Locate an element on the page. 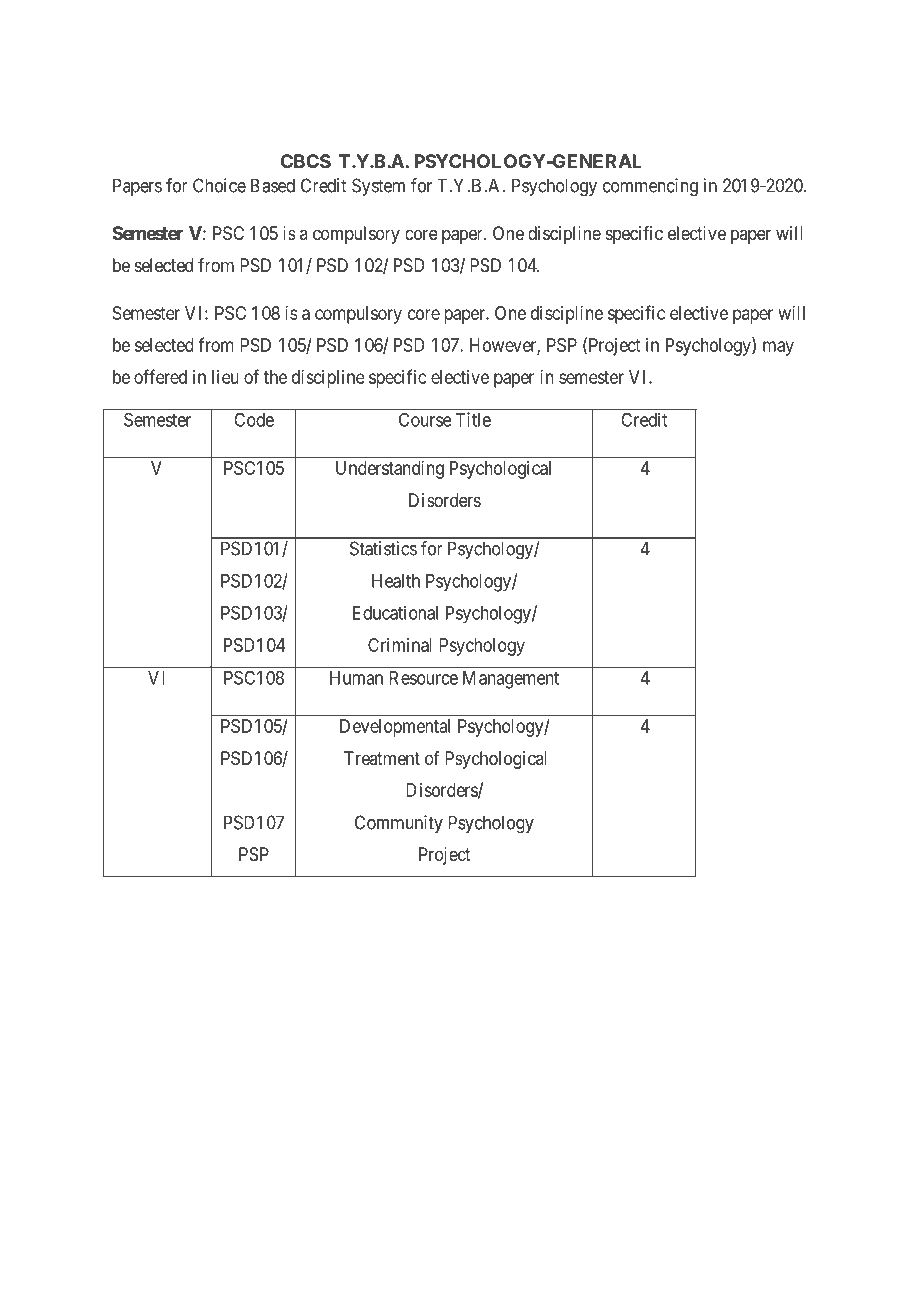  Choice is located at coordinates (219, 185).
